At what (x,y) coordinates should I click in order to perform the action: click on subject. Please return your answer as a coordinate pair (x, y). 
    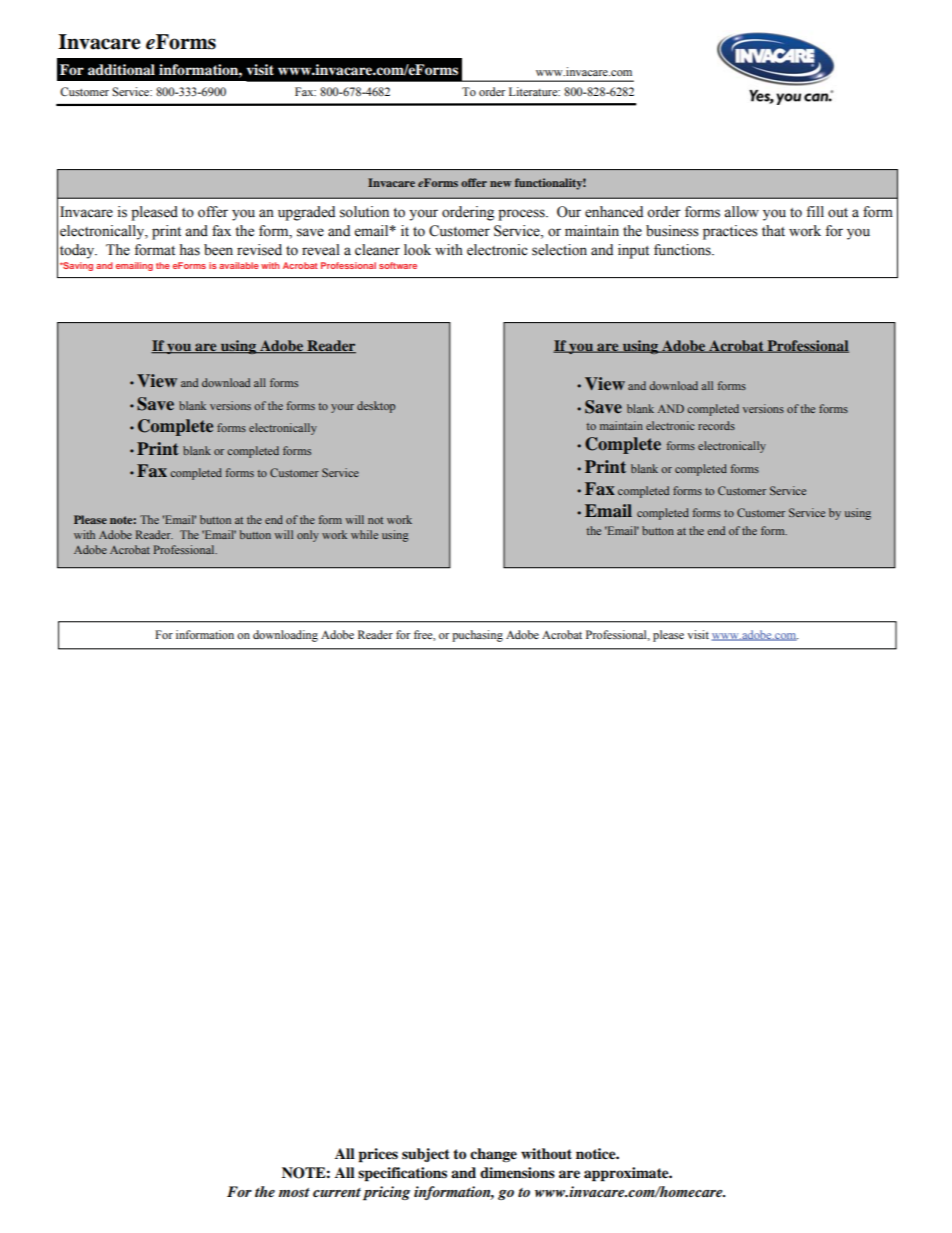
    Looking at the image, I should click on (426, 1155).
